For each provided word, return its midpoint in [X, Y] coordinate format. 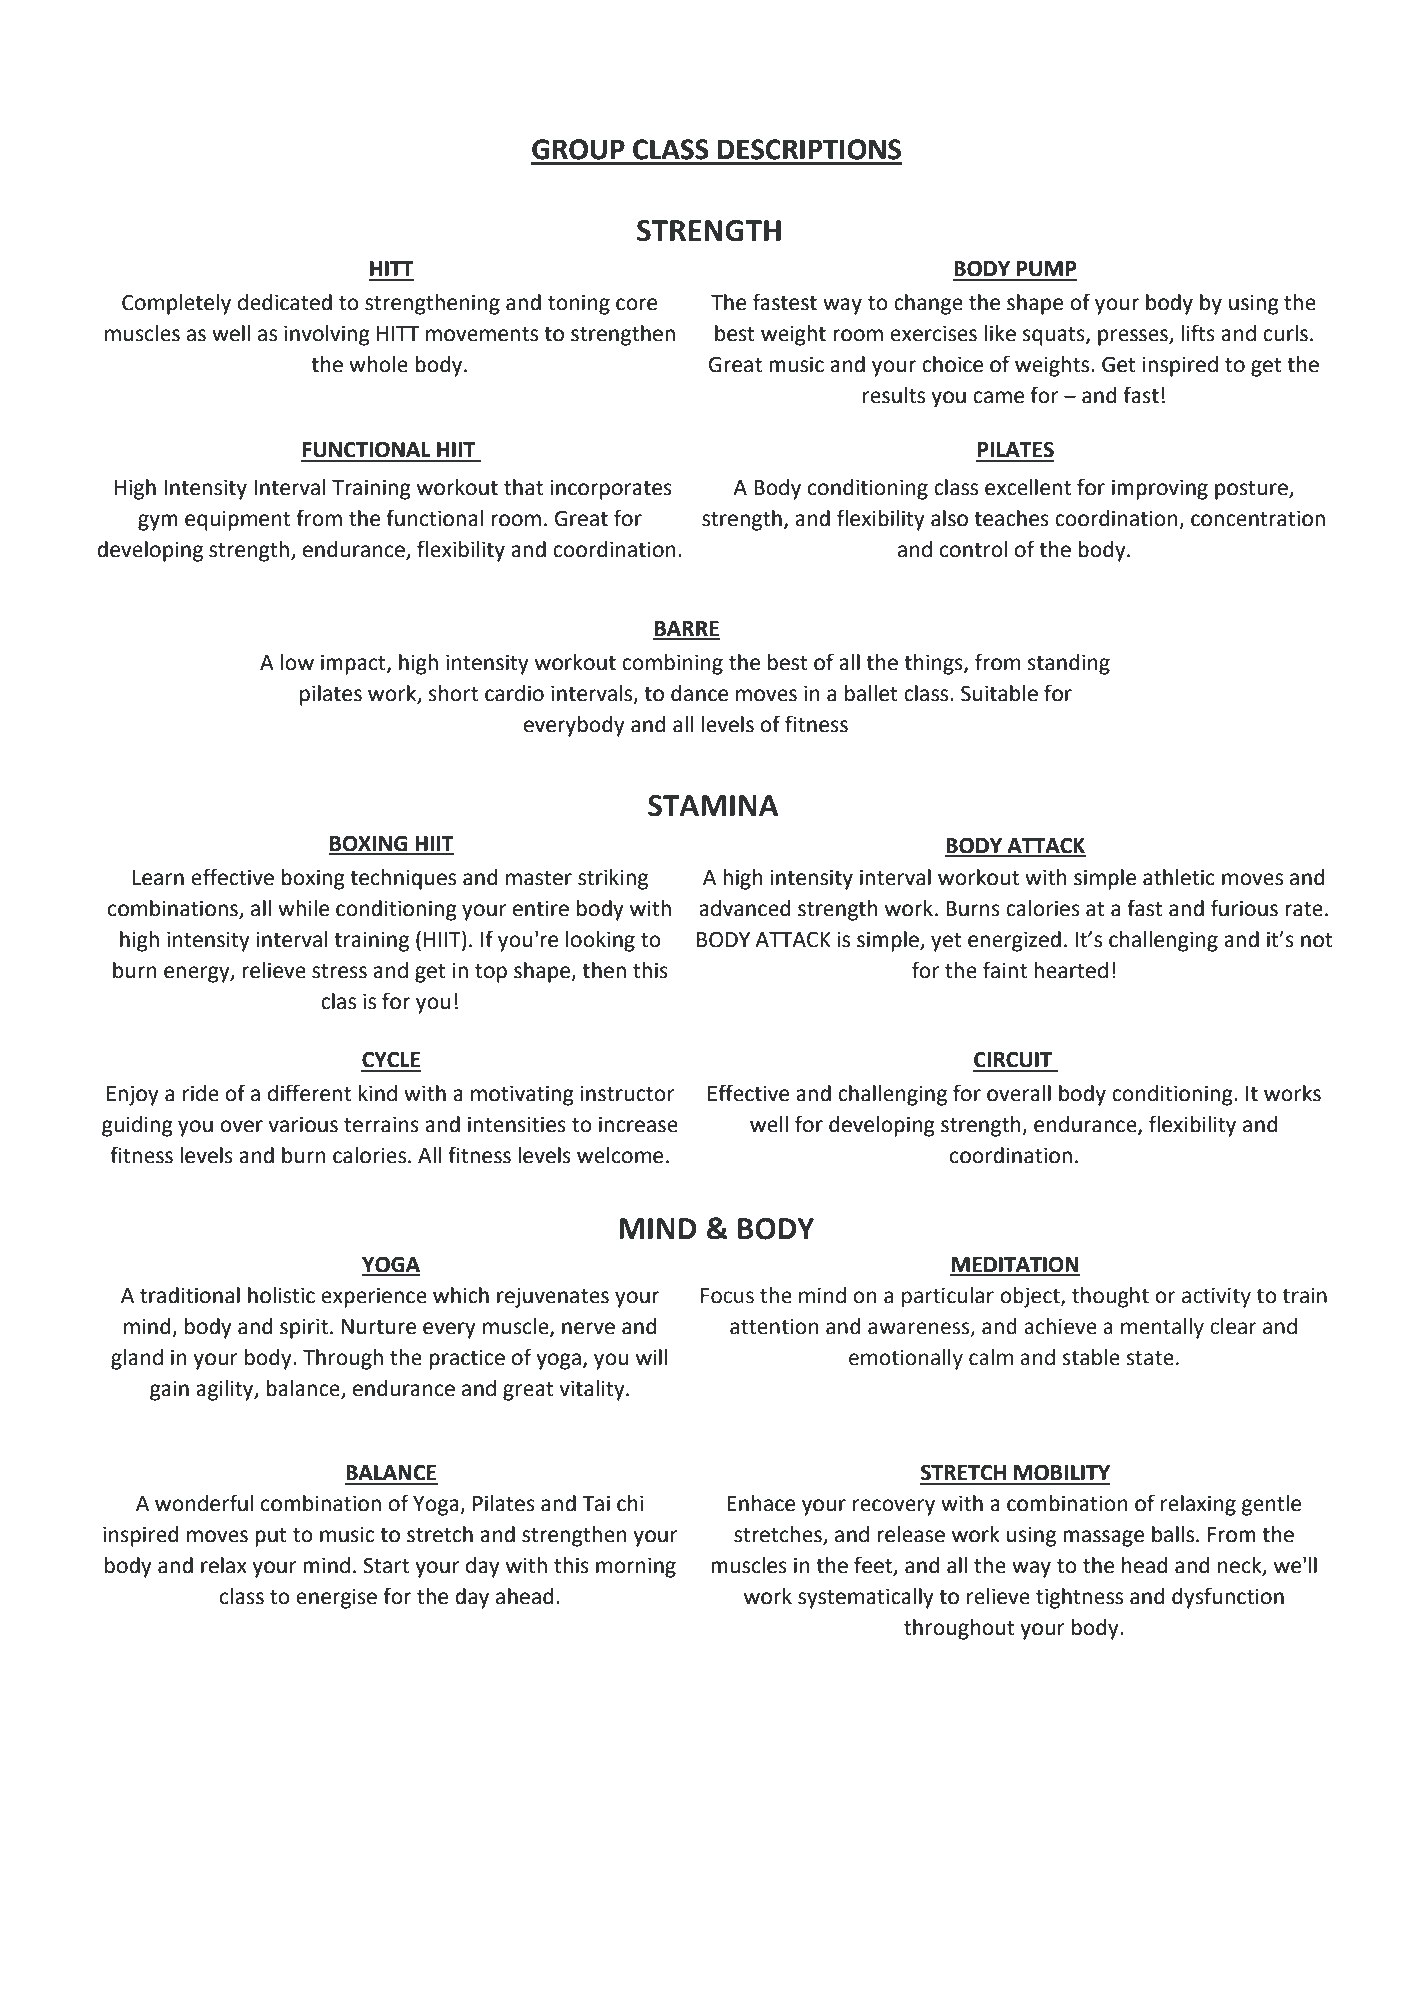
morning [636, 1567]
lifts [1198, 333]
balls [1173, 1534]
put [271, 1537]
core [636, 304]
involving [327, 335]
